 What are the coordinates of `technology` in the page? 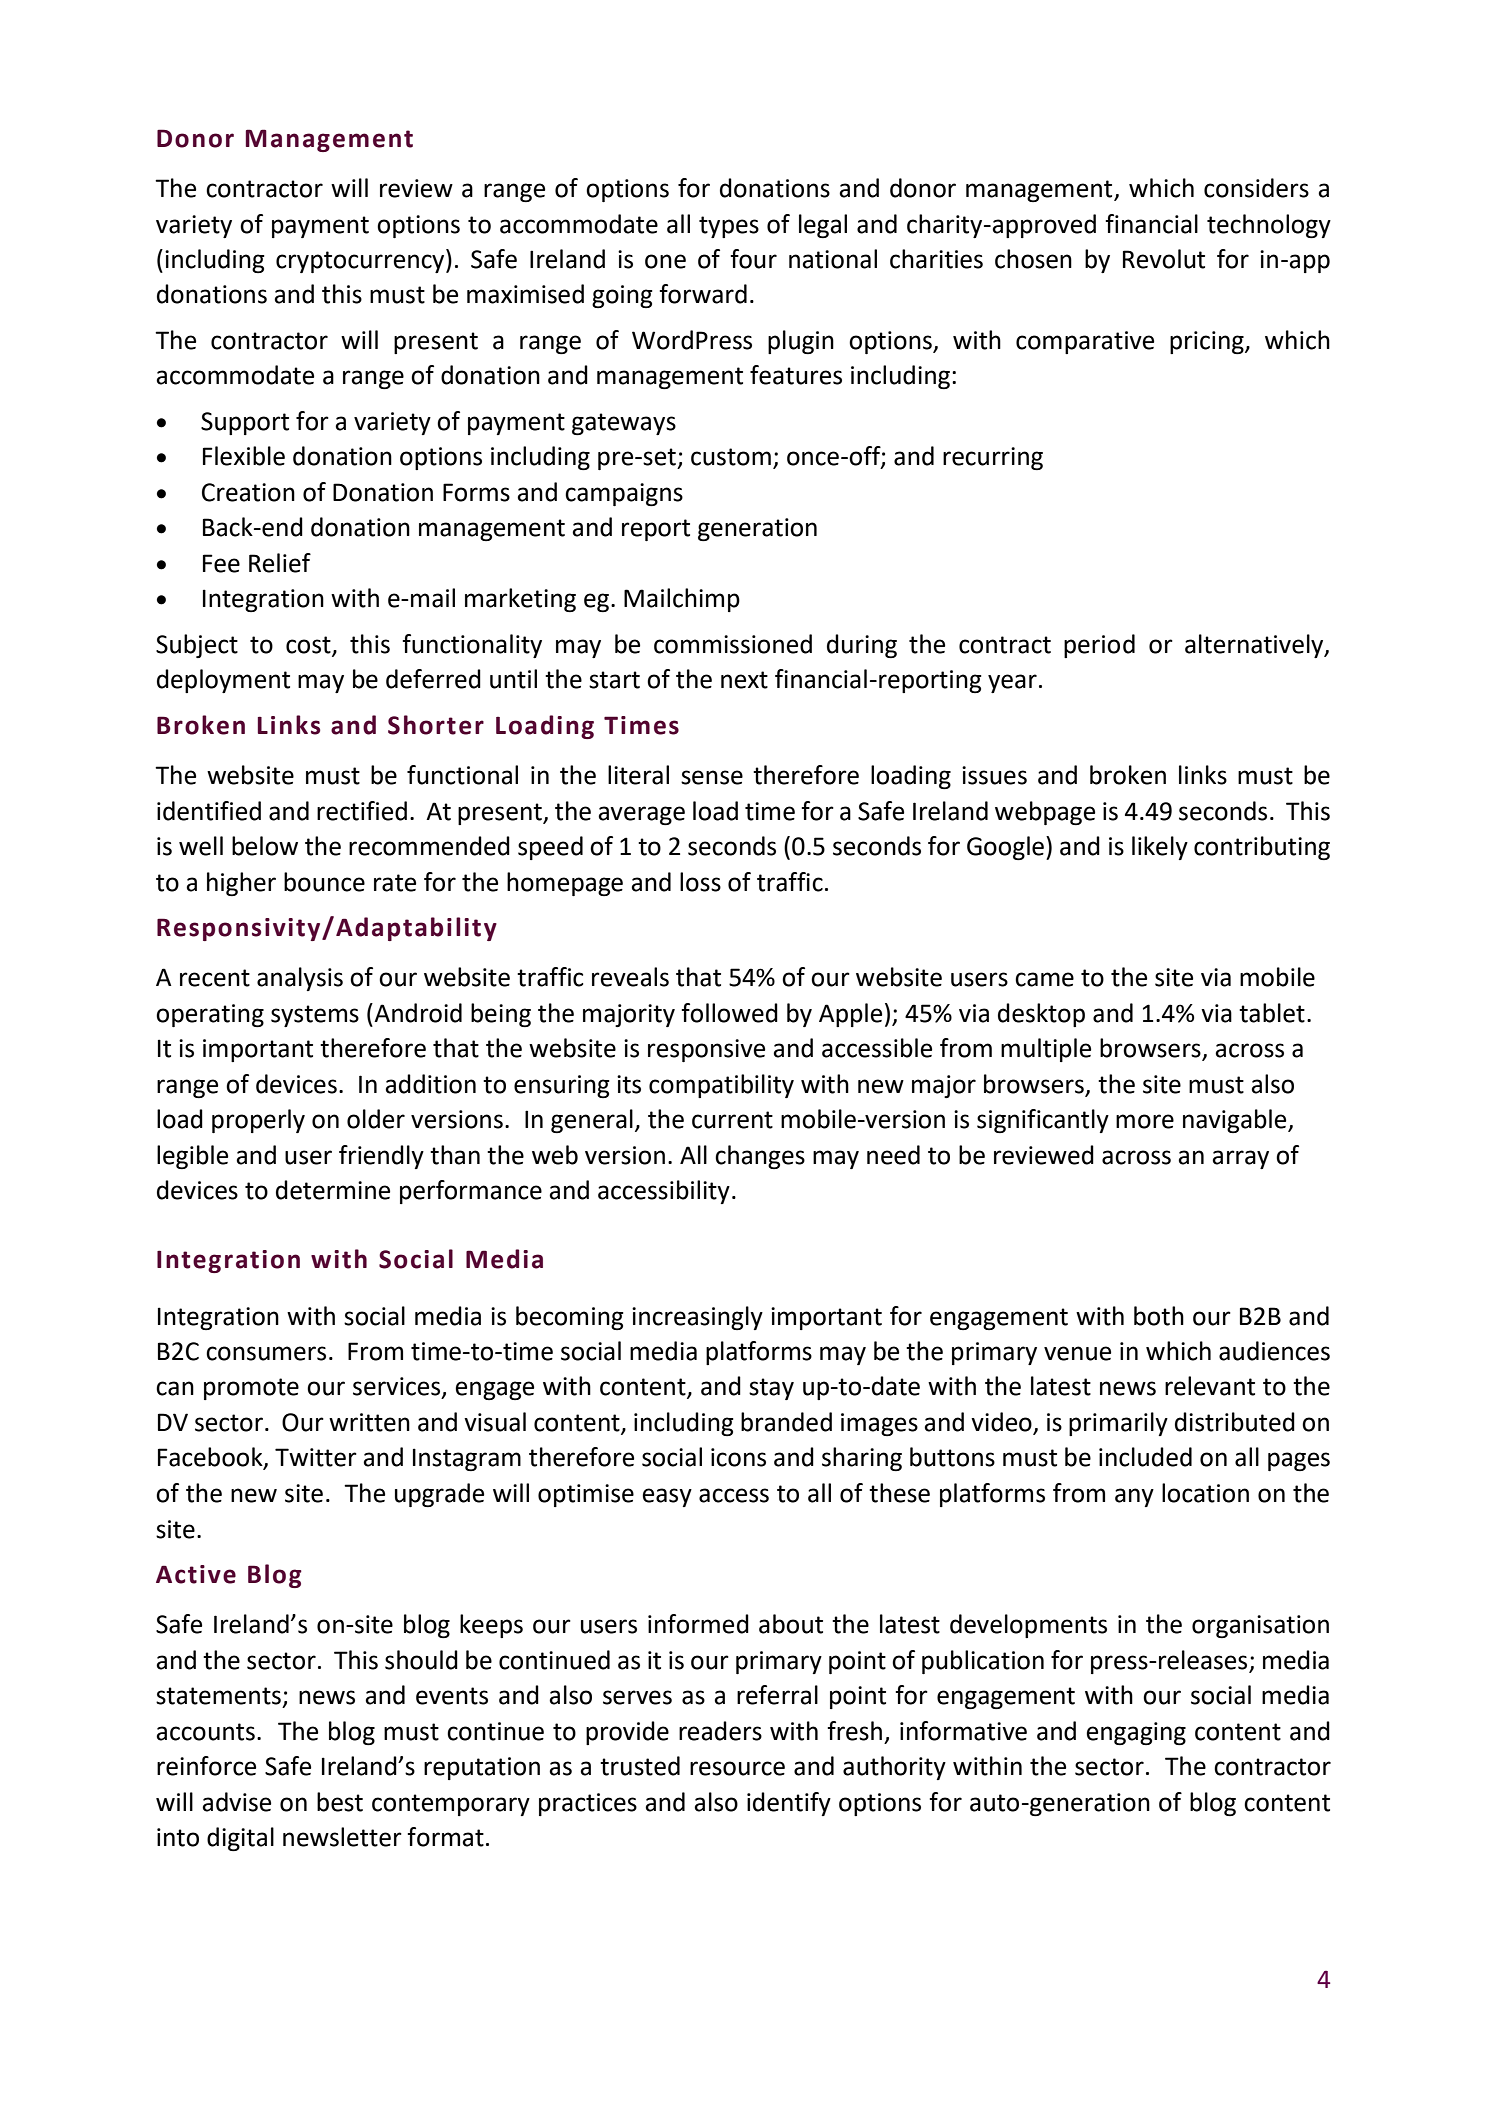 It's located at (1269, 226).
